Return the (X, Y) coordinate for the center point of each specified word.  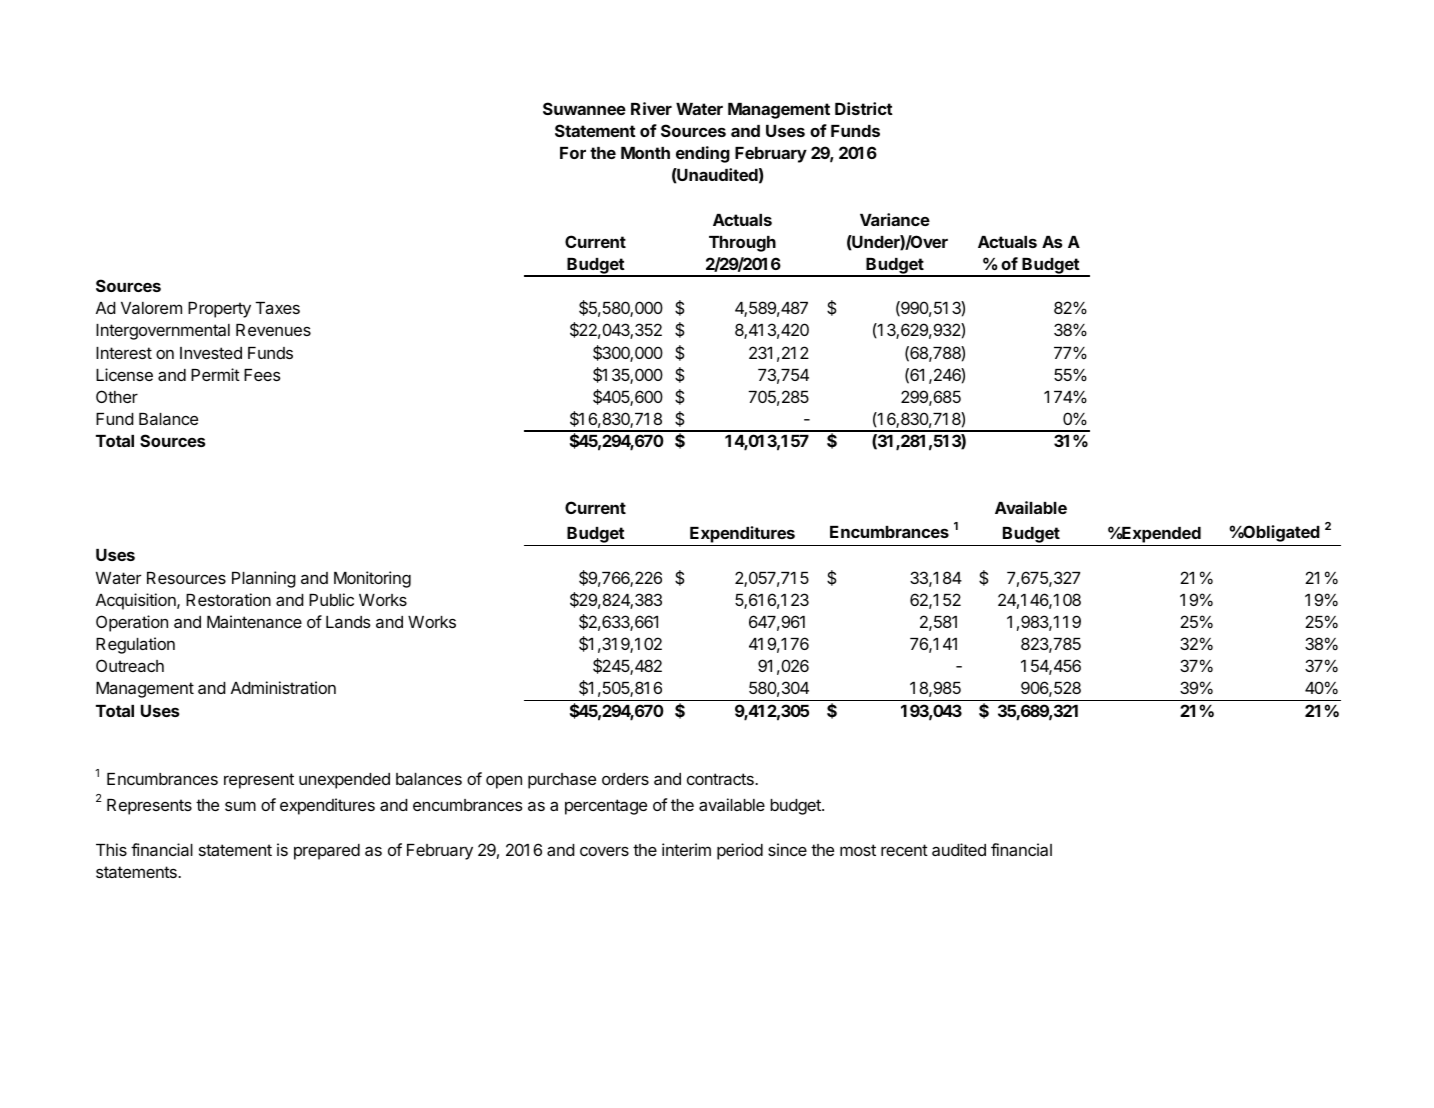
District (864, 108)
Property (219, 310)
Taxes (277, 308)
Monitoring (372, 579)
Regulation (135, 645)
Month (645, 153)
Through (742, 244)
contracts (721, 779)
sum (240, 806)
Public (331, 599)
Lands (348, 622)
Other (117, 396)
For (573, 153)
